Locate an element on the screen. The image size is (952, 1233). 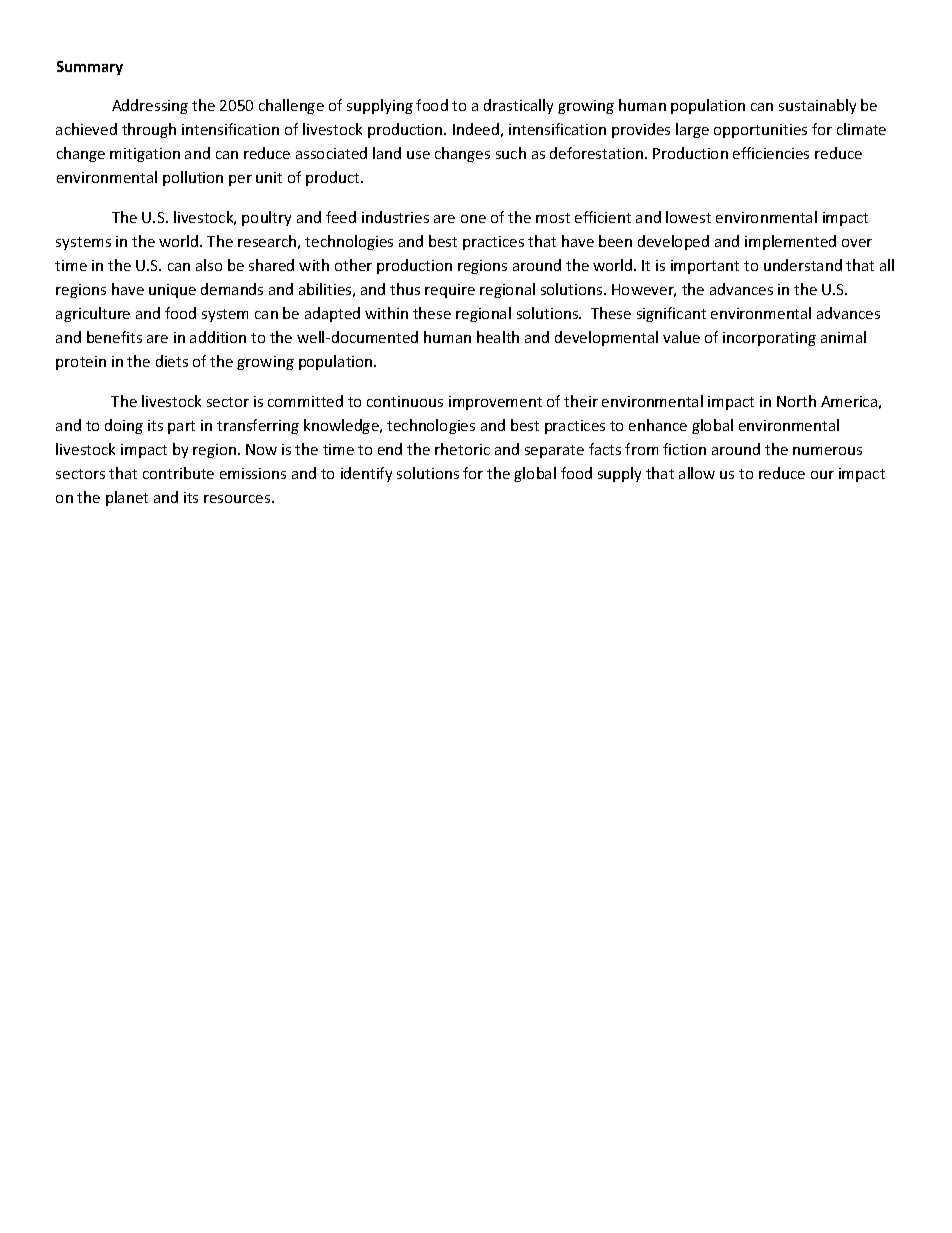
contribute is located at coordinates (178, 473).
